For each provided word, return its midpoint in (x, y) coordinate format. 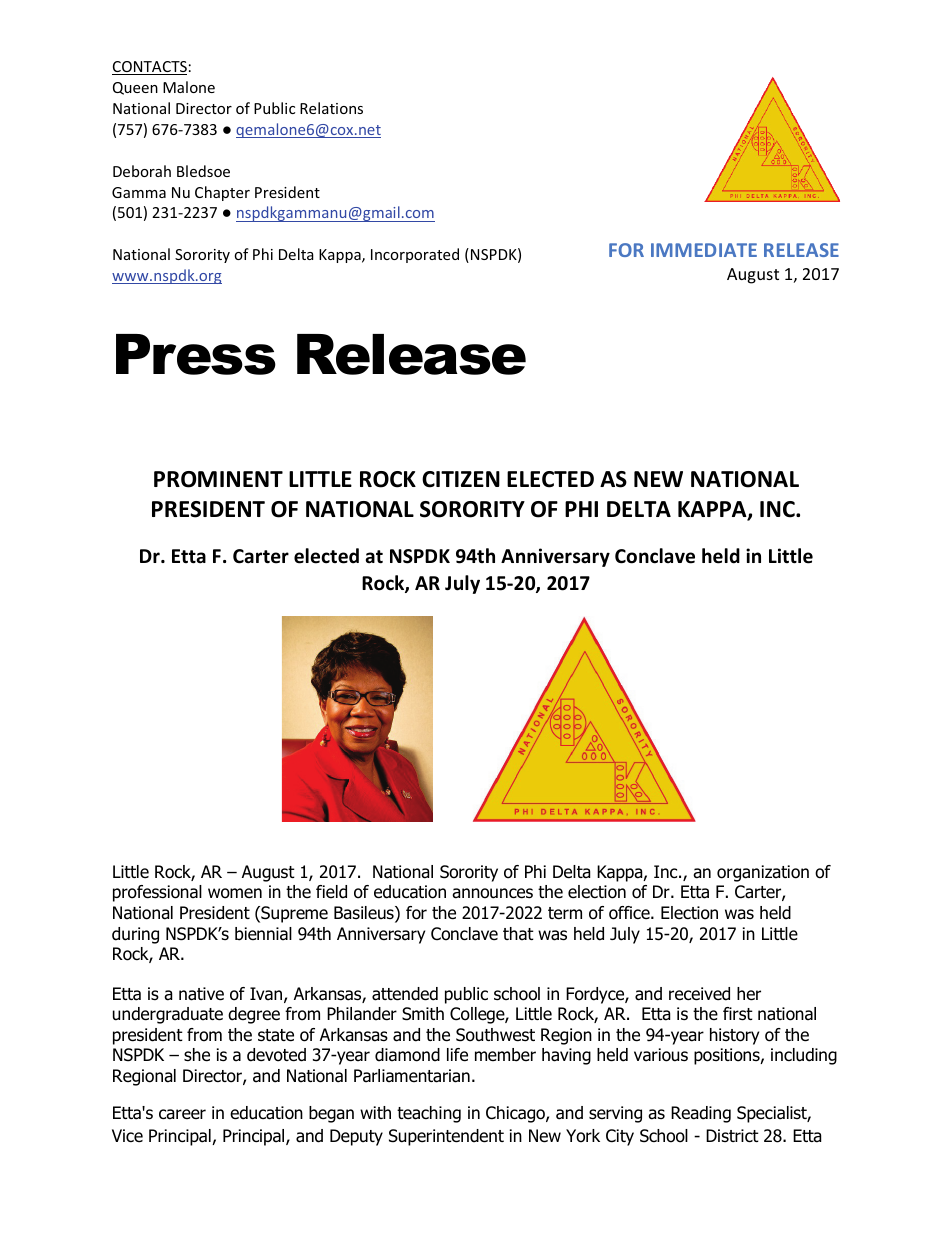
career (182, 1114)
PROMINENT (218, 479)
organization (763, 873)
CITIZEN (461, 479)
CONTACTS (149, 68)
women (235, 893)
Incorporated (415, 255)
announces (492, 893)
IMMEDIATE (704, 250)
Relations (331, 108)
